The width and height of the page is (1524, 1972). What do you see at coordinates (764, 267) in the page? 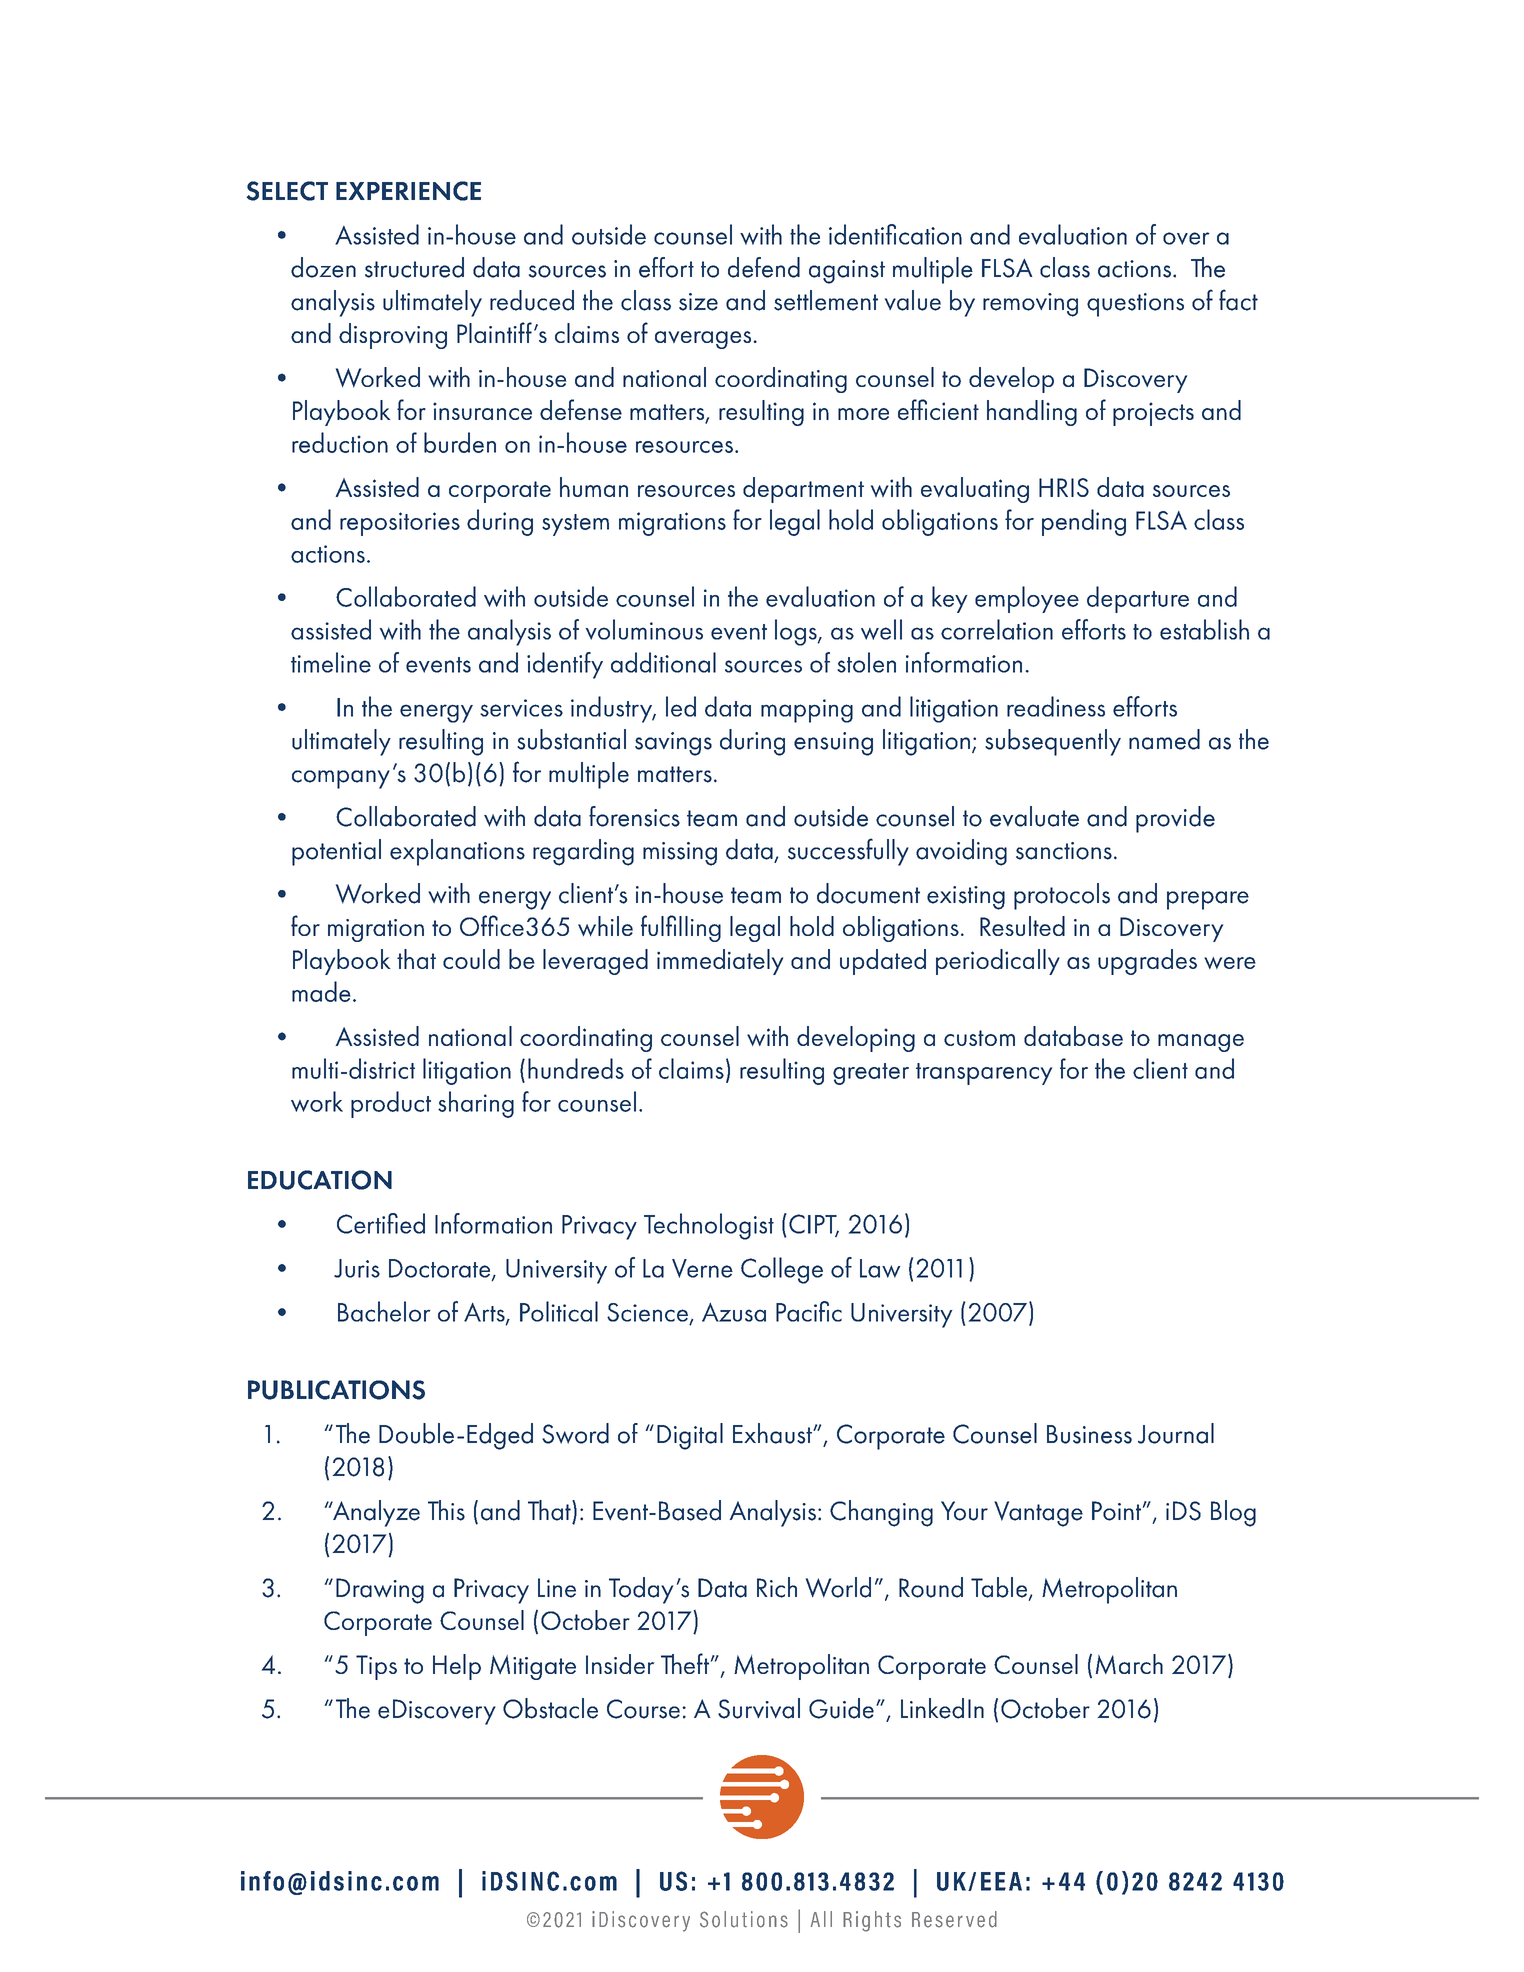
I see `defend` at bounding box center [764, 267].
